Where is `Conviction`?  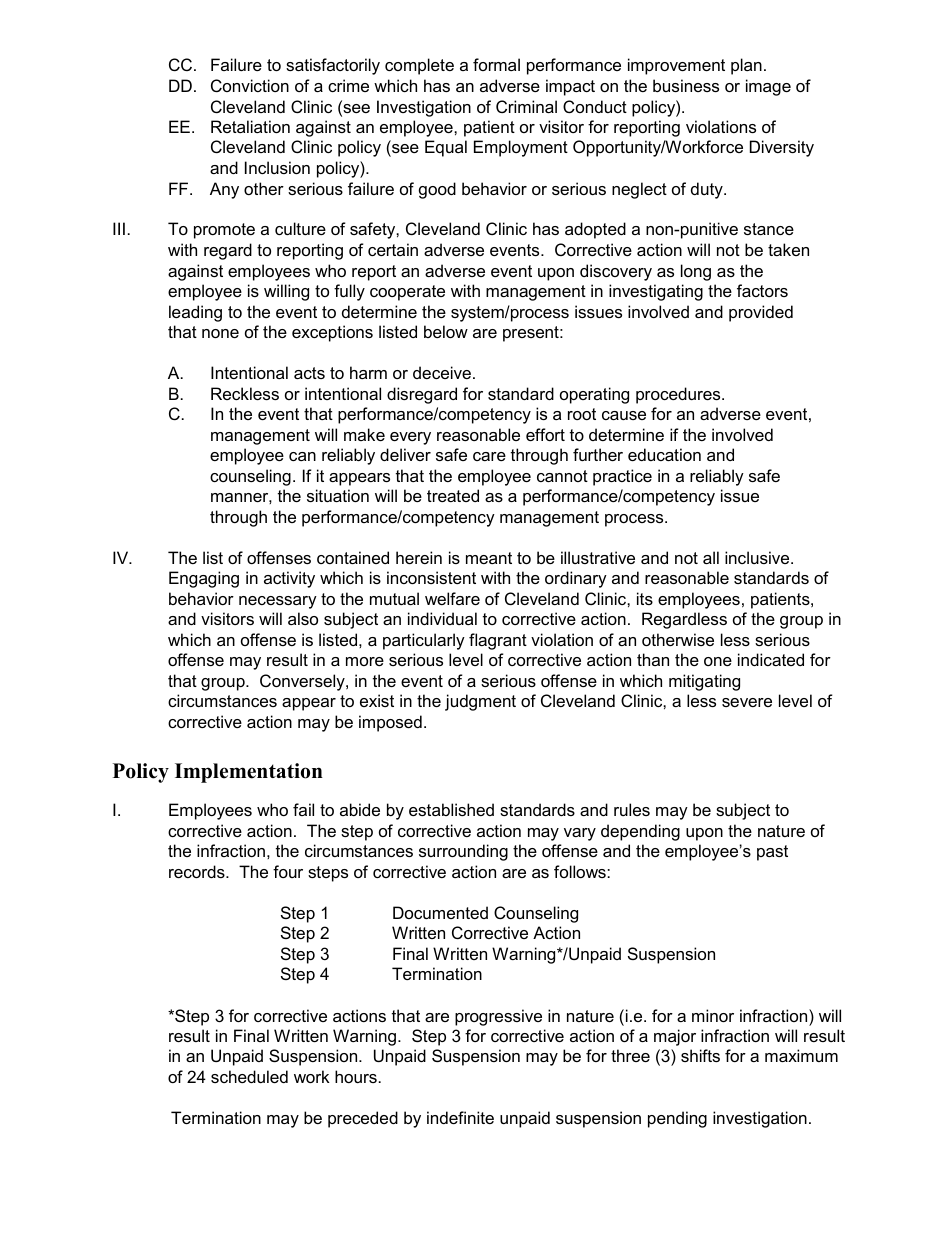
Conviction is located at coordinates (250, 85).
